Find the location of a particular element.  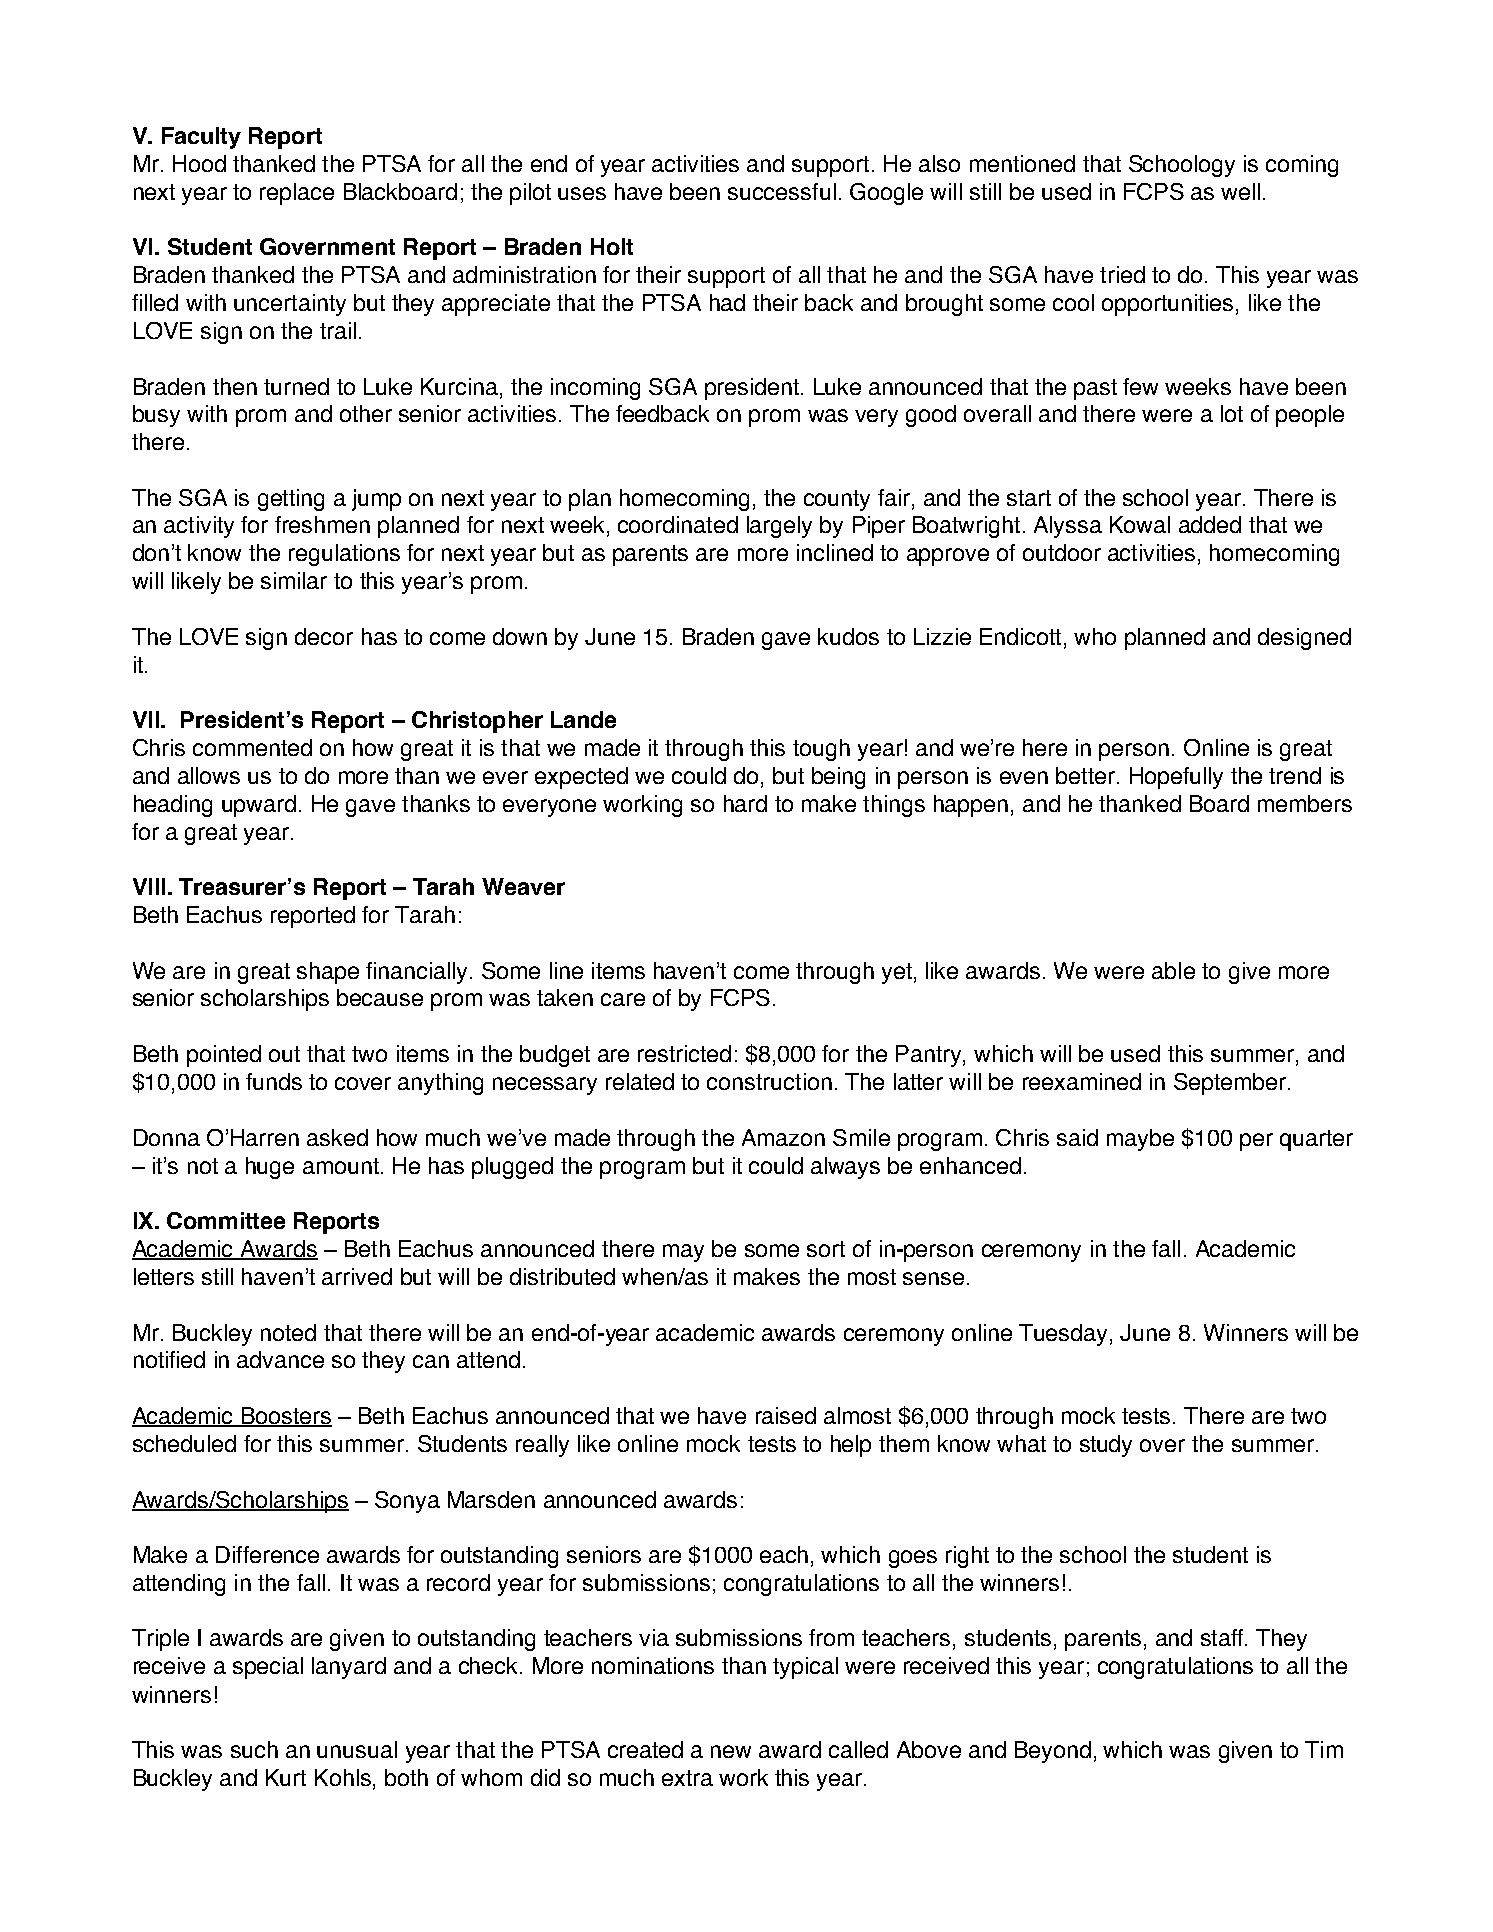

such is located at coordinates (254, 1749).
